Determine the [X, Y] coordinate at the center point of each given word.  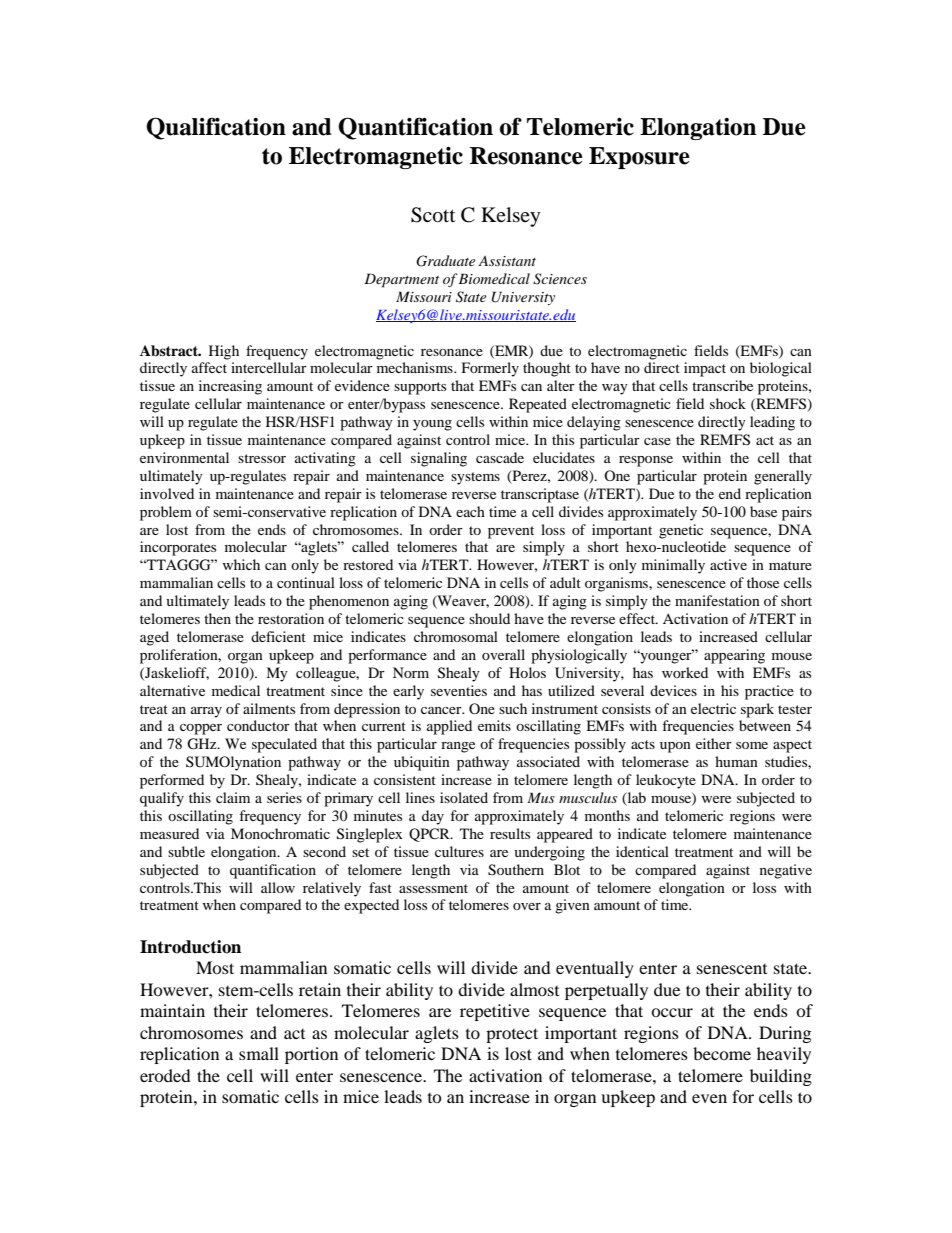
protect [512, 1035]
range [458, 747]
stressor [262, 458]
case [657, 441]
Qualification [216, 128]
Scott [433, 215]
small [259, 1053]
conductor [258, 725]
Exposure [639, 158]
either [714, 743]
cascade [500, 457]
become [722, 1053]
